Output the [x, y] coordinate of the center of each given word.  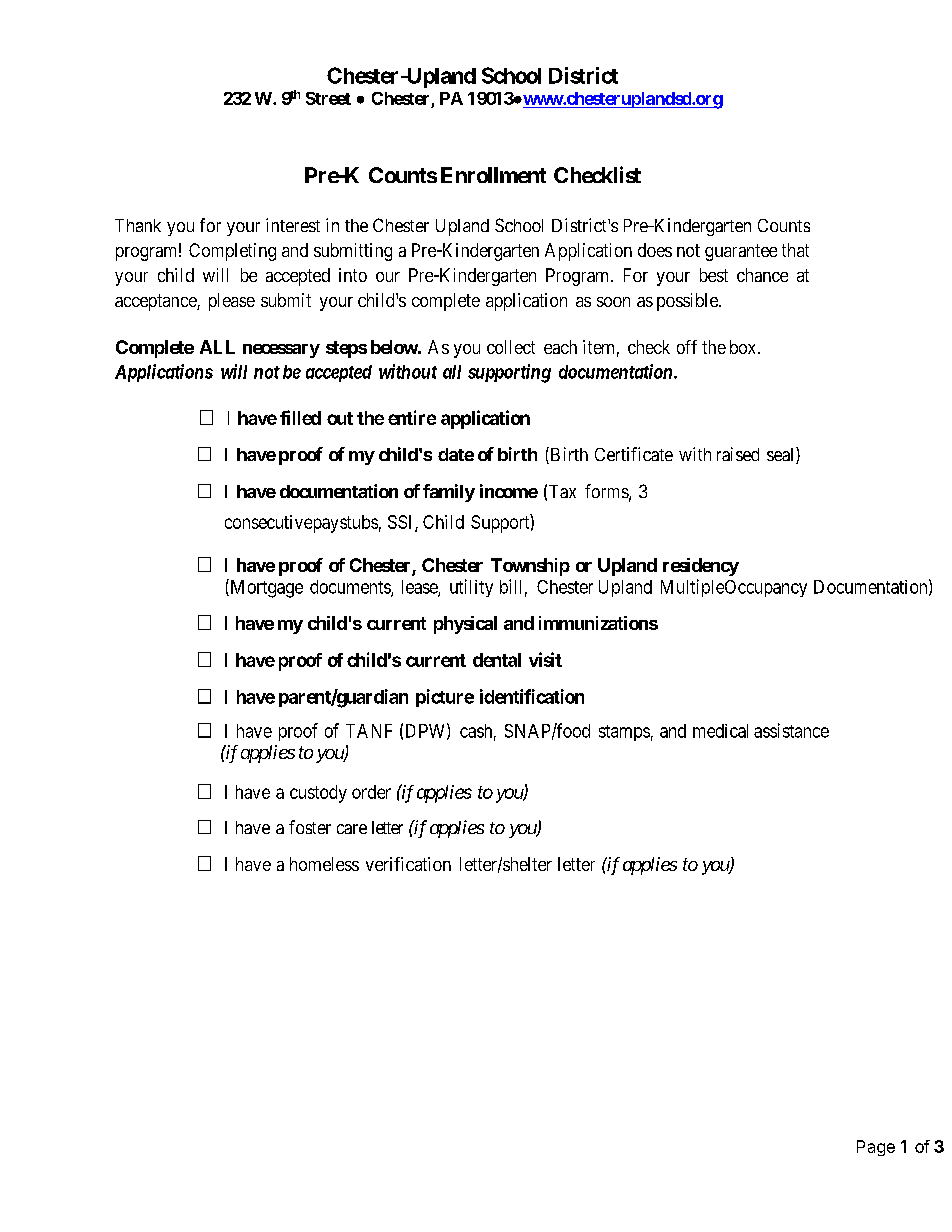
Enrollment [493, 175]
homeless [324, 864]
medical [720, 731]
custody [318, 794]
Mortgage [265, 588]
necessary [281, 351]
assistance [791, 730]
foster [310, 827]
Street [328, 98]
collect [511, 347]
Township [530, 567]
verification [408, 864]
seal [782, 455]
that [795, 250]
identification [532, 696]
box [744, 347]
